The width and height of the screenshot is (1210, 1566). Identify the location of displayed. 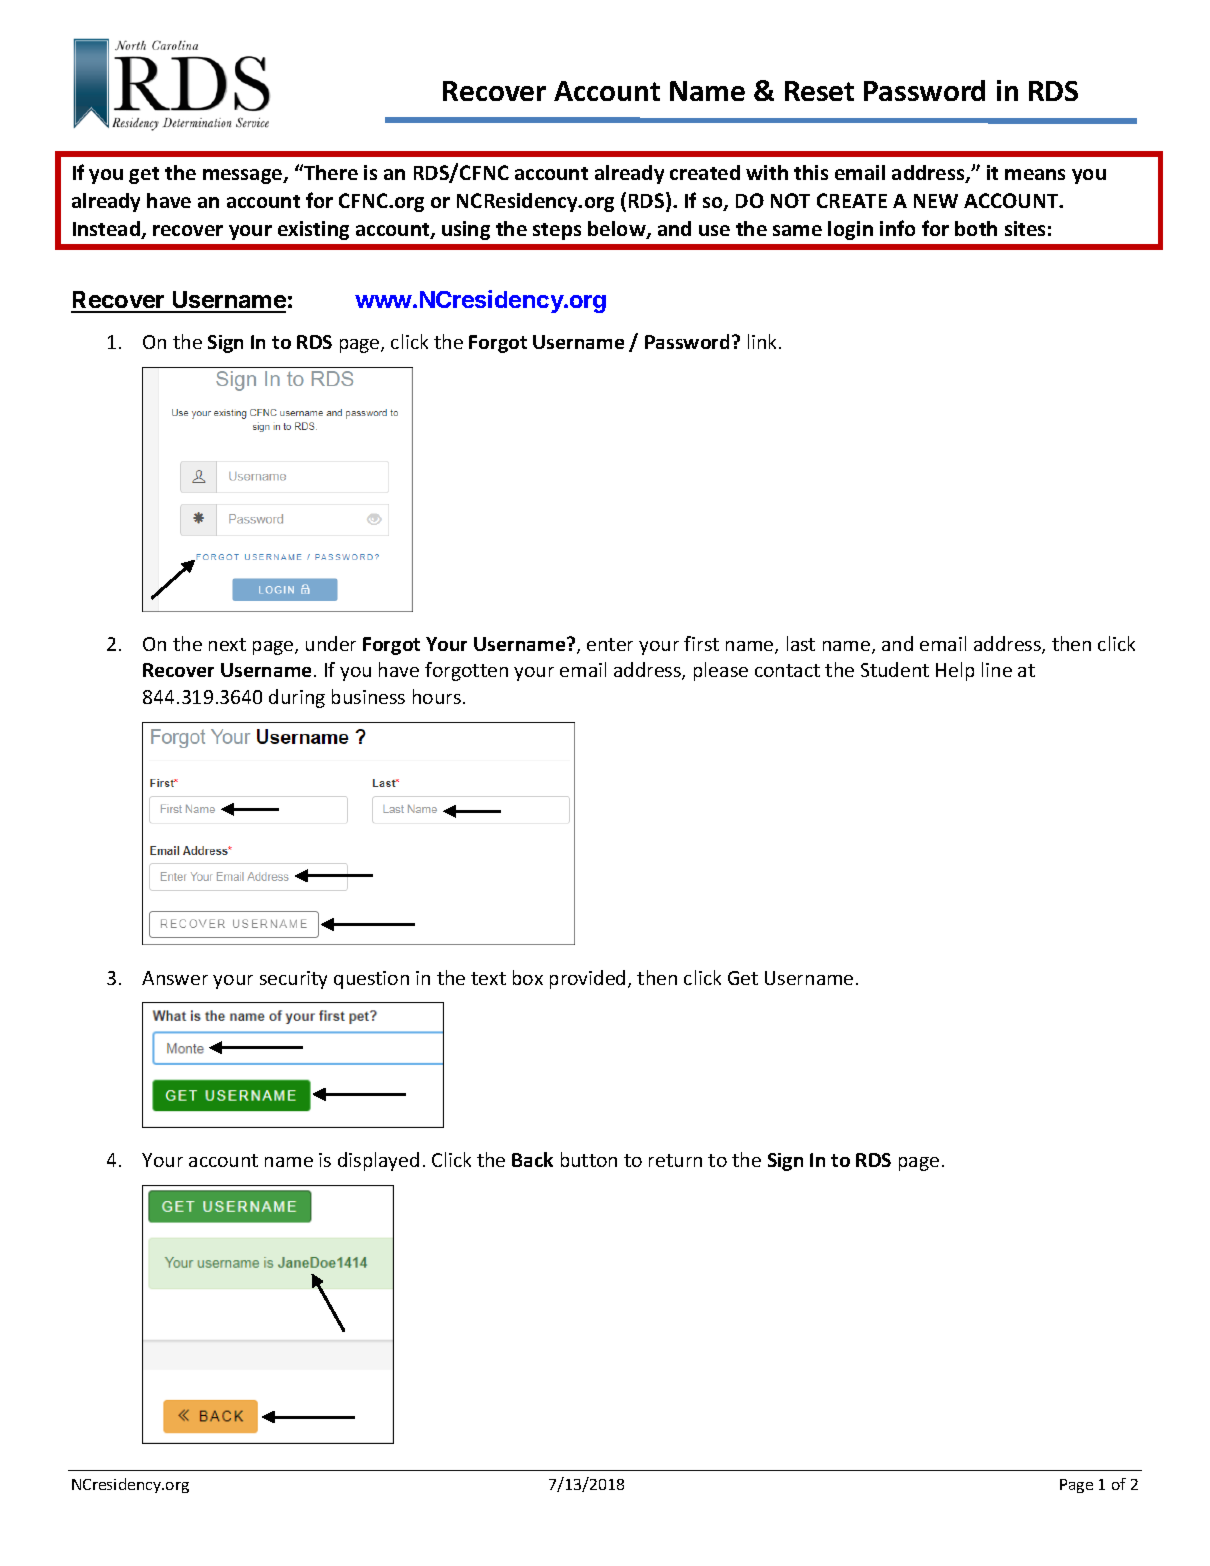
(378, 1161).
